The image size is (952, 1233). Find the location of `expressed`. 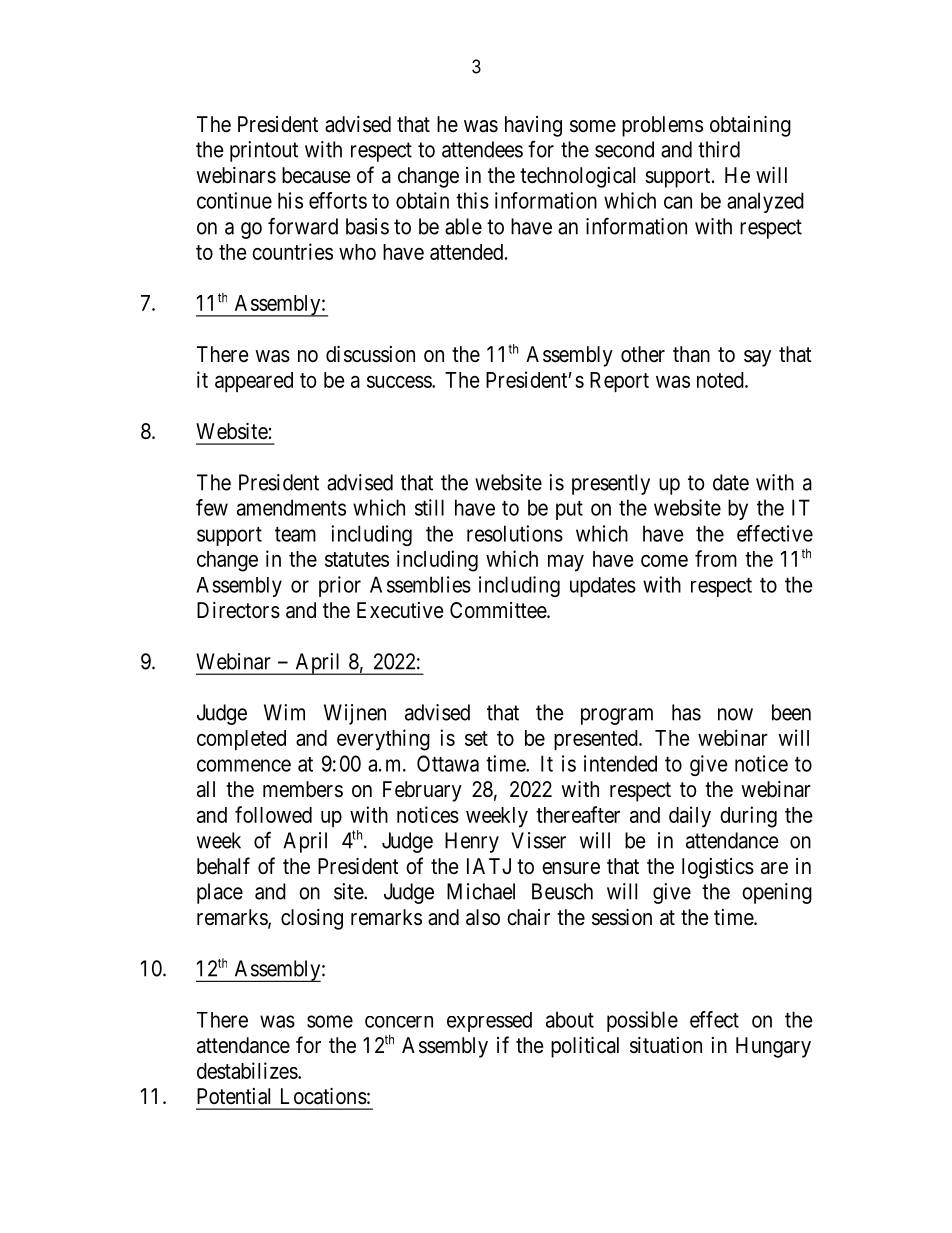

expressed is located at coordinates (489, 1022).
